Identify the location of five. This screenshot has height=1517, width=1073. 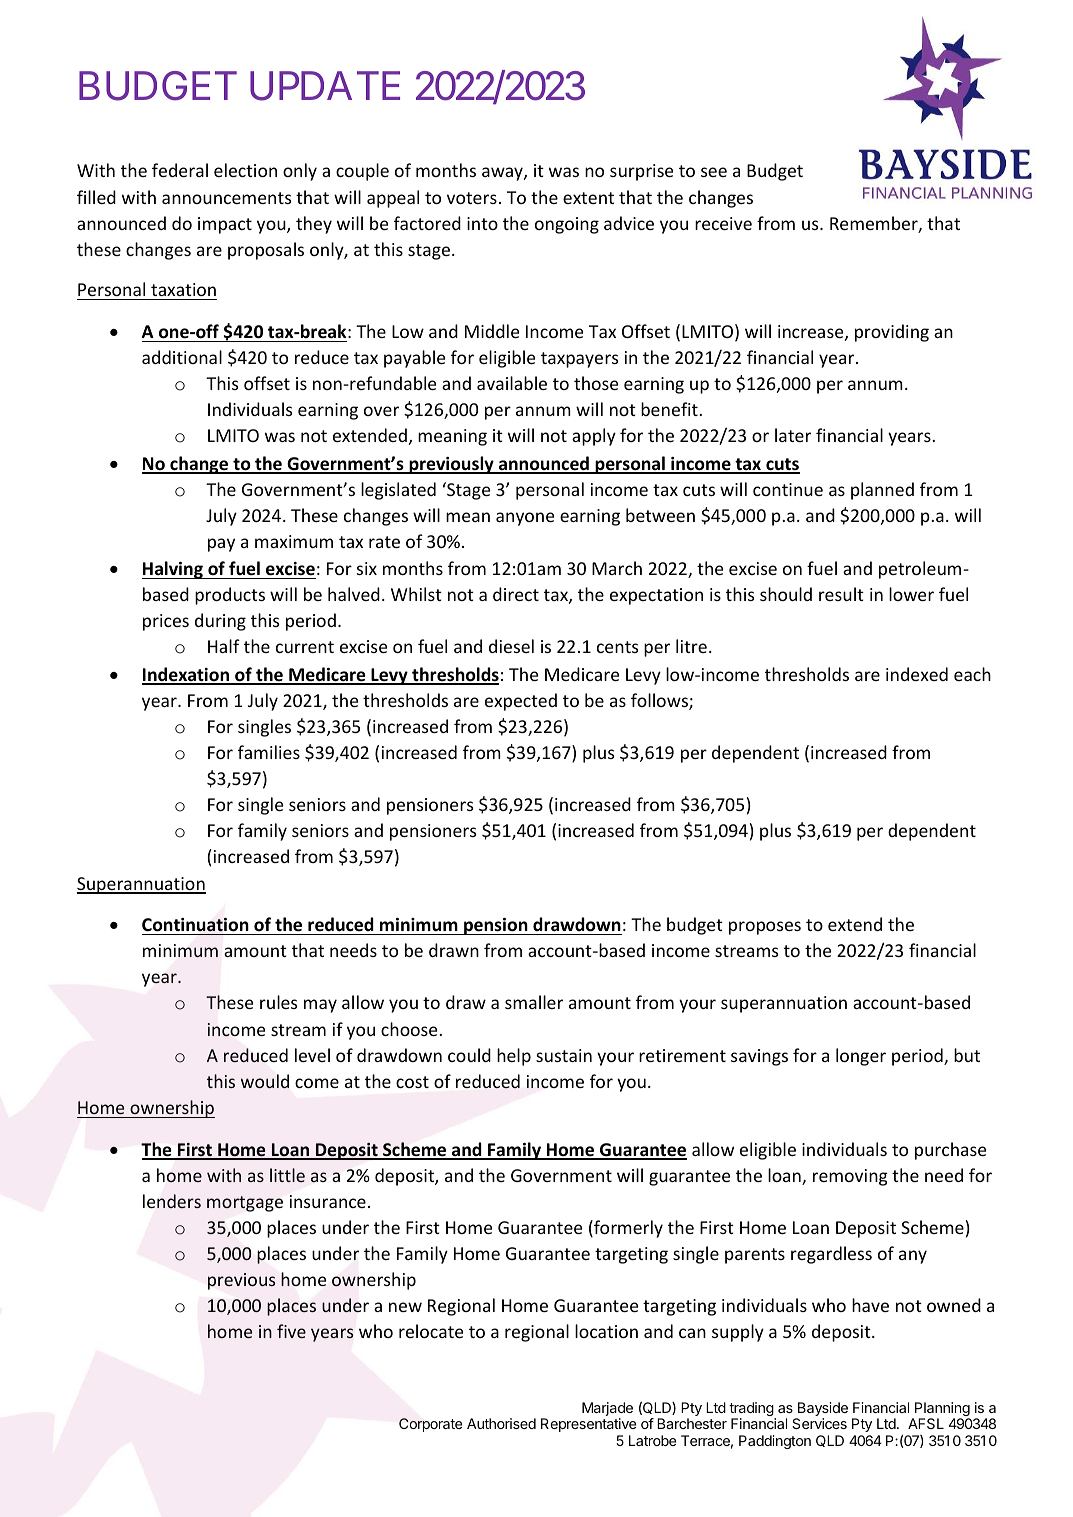
(291, 1331).
